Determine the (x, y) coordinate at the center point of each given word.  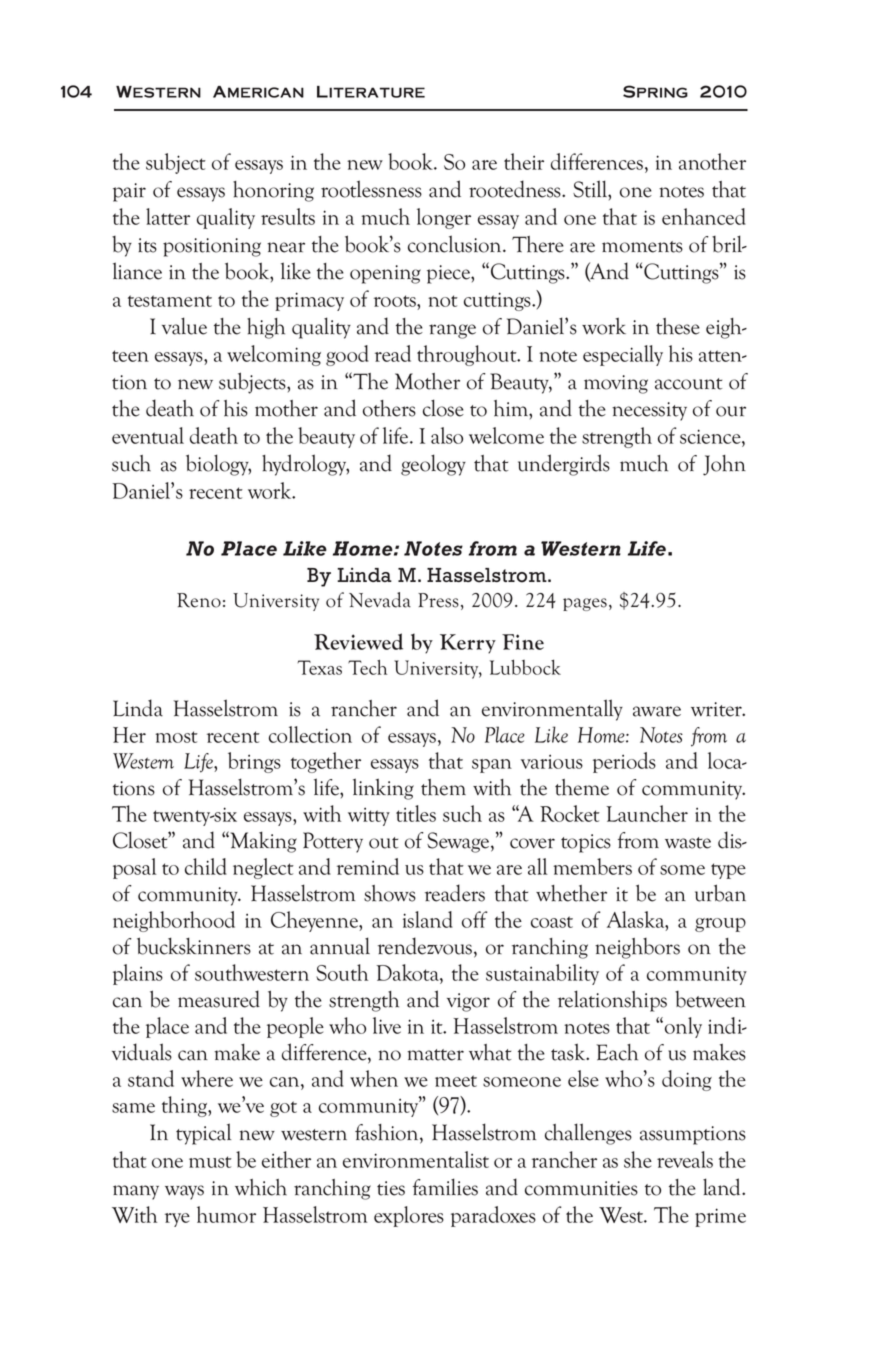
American (258, 92)
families (445, 1187)
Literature (371, 92)
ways (184, 1192)
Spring (655, 91)
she (638, 1159)
